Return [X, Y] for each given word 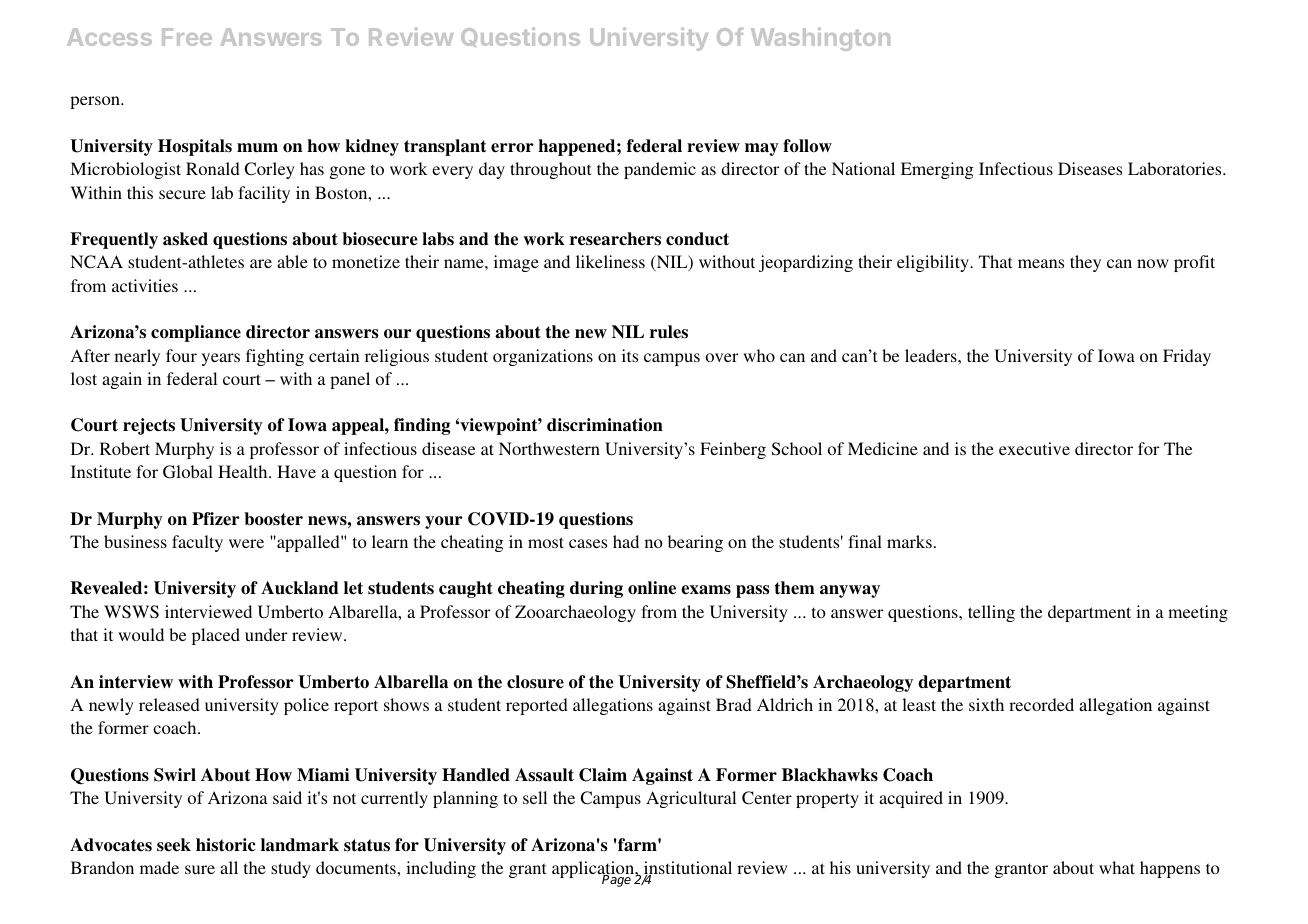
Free [187, 37]
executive [1034, 448]
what [1117, 867]
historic [226, 845]
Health [244, 471]
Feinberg [733, 450]
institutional [688, 869]
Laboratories [1176, 168]
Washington [820, 39]
